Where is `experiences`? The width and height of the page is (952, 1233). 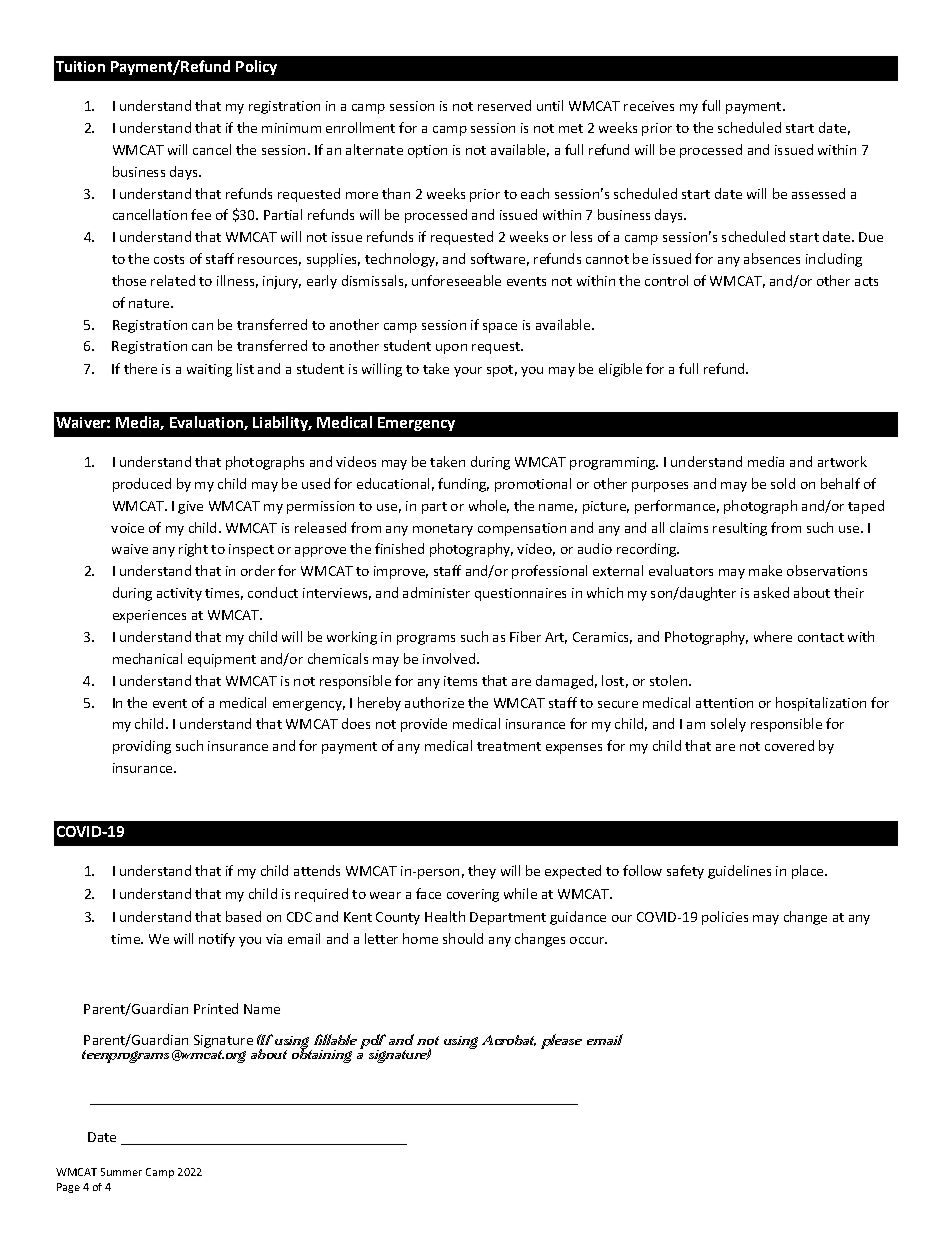
experiences is located at coordinates (149, 616).
